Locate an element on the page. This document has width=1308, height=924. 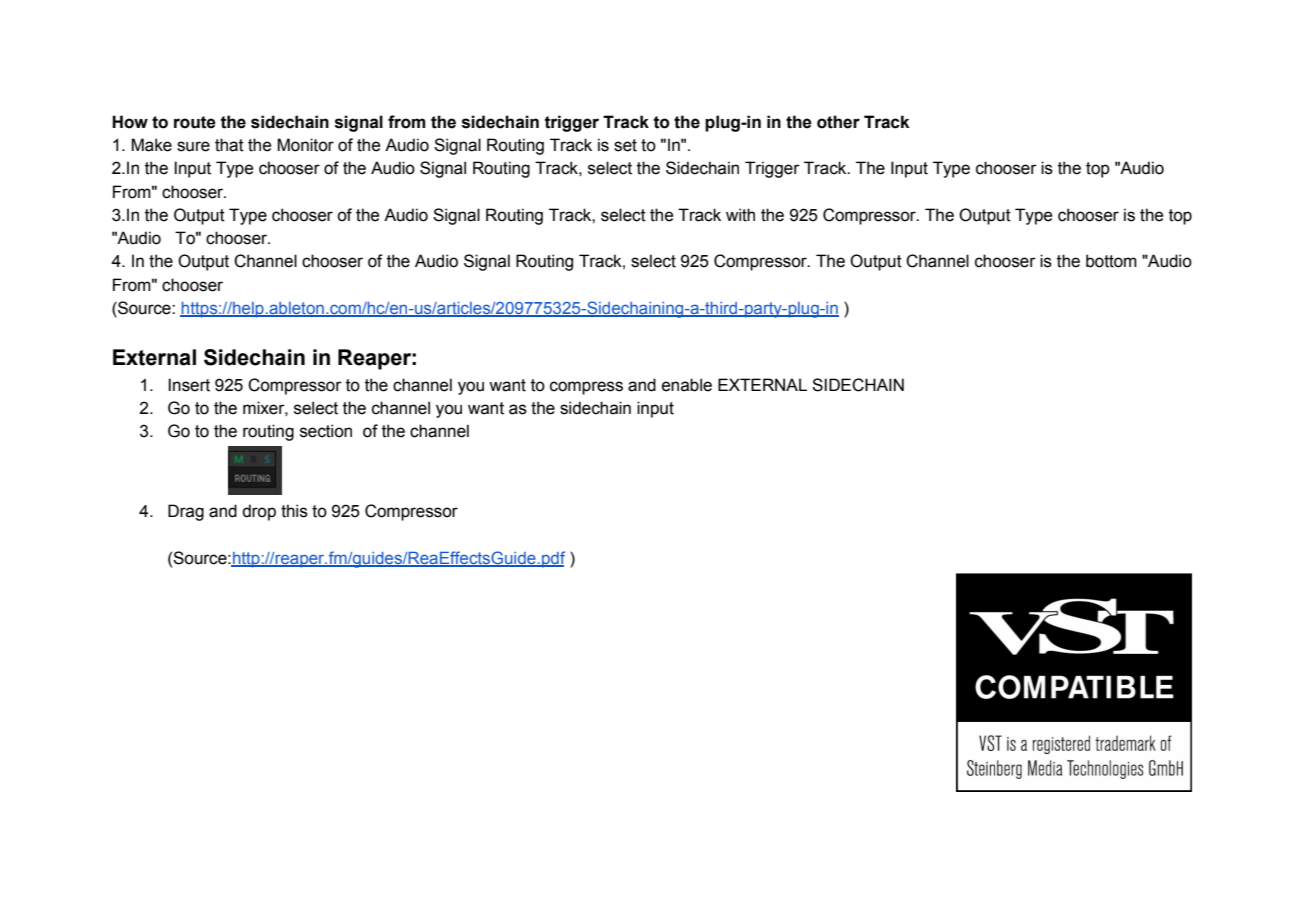
with is located at coordinates (740, 215).
